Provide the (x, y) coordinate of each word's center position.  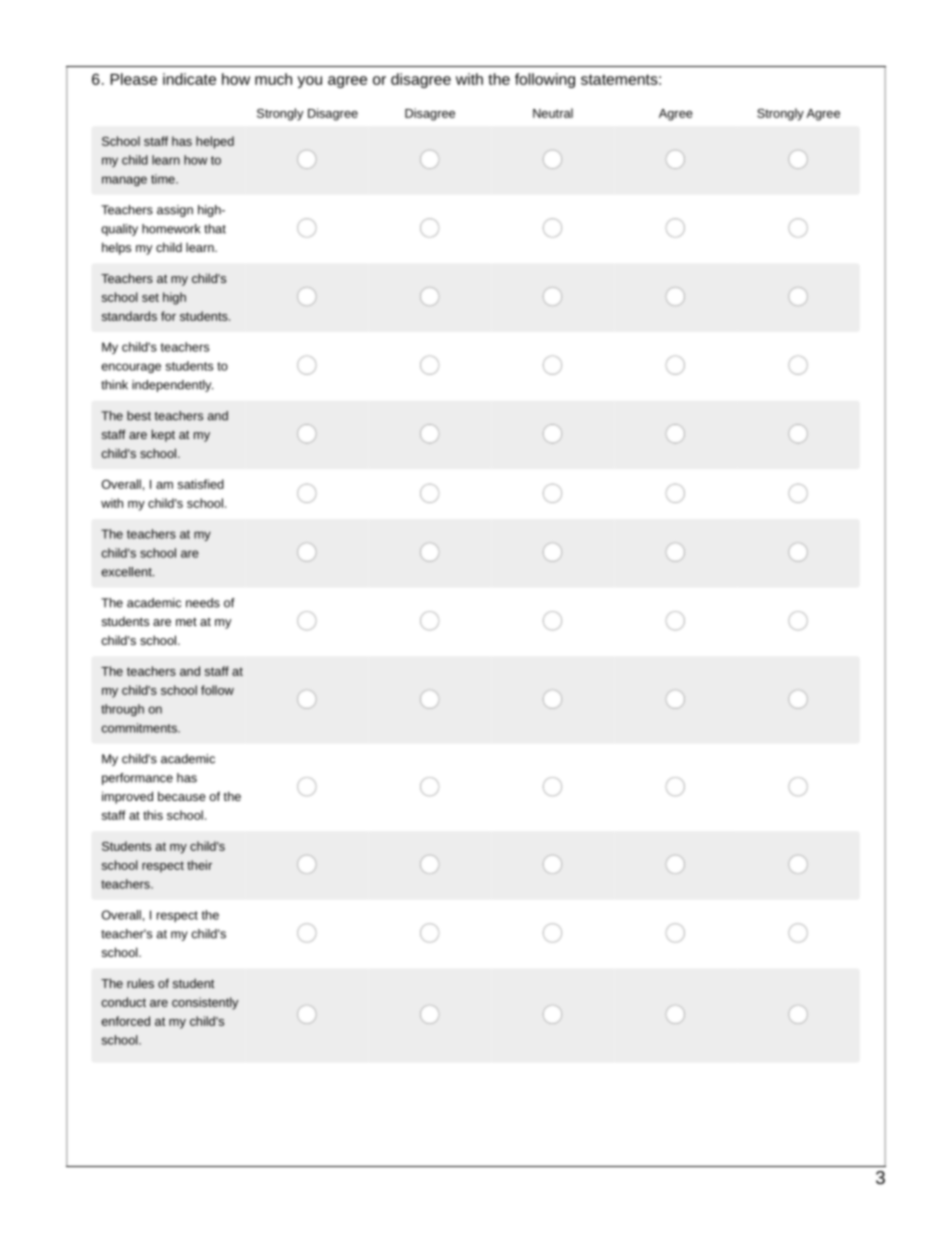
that (215, 229)
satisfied (201, 484)
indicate (189, 79)
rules (140, 983)
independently (172, 386)
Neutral (553, 113)
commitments (140, 728)
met (186, 621)
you (309, 82)
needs (203, 603)
